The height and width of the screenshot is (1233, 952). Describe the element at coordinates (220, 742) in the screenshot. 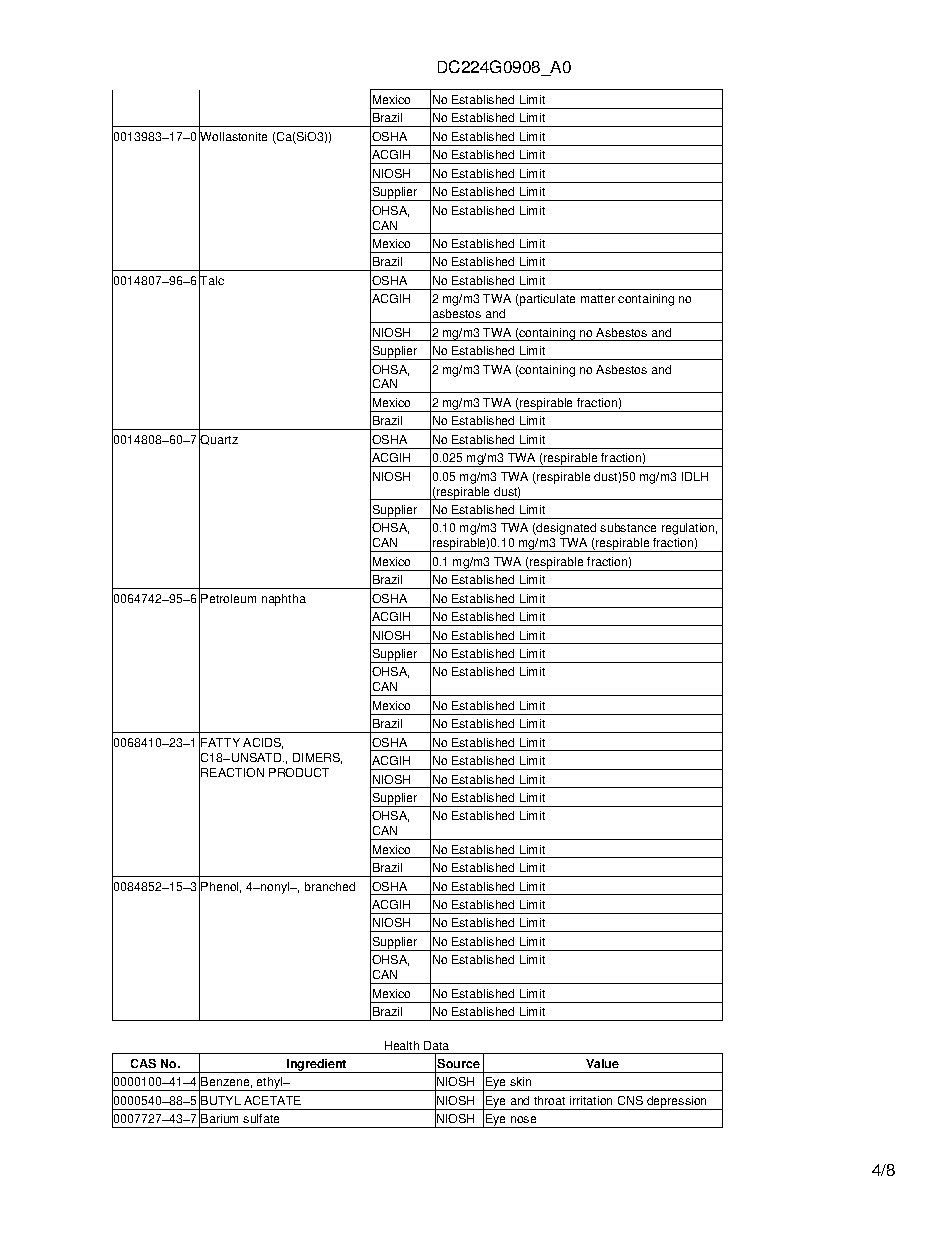

I see `FATTY` at that location.
